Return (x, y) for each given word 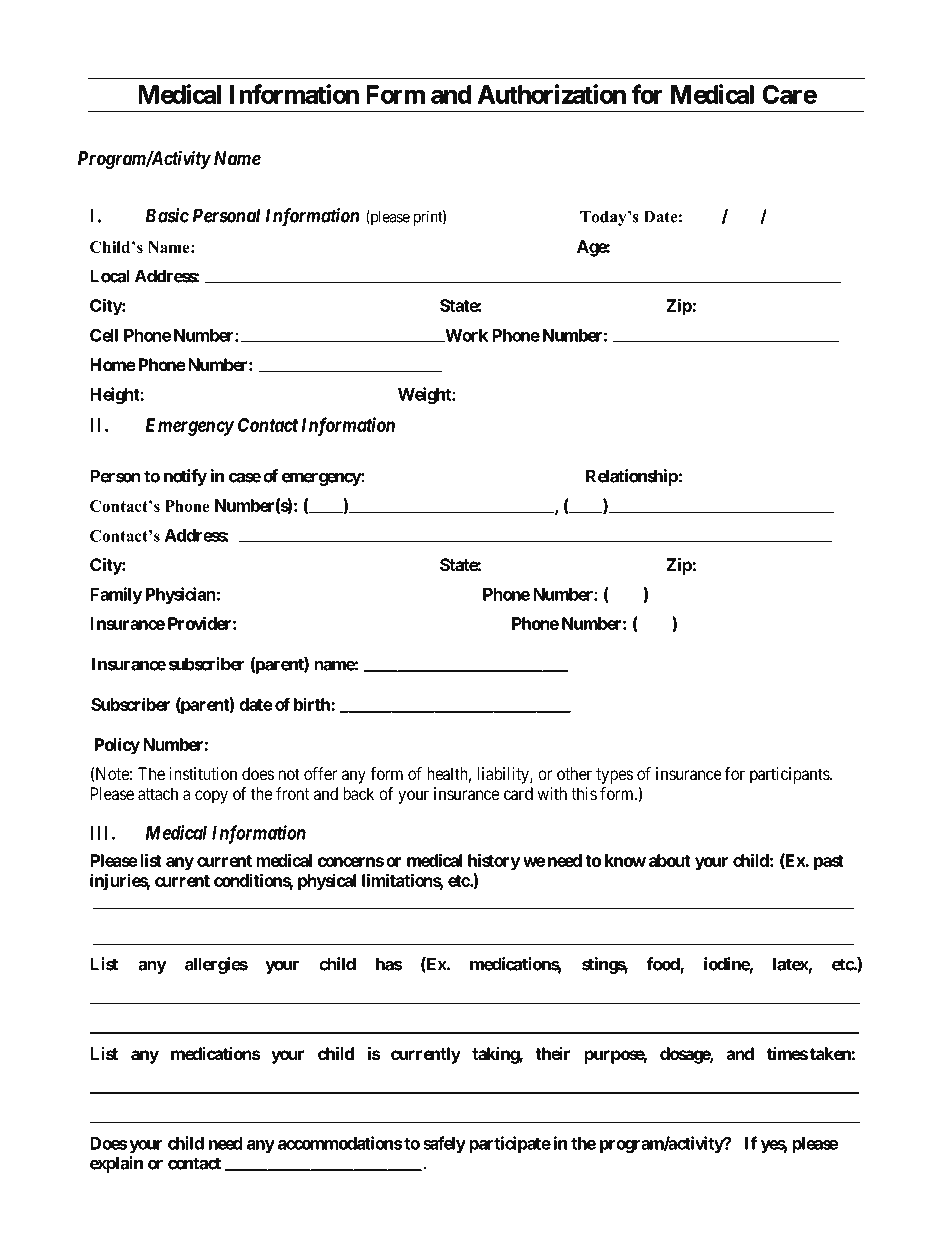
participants (790, 775)
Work (465, 335)
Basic (167, 215)
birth (313, 704)
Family (116, 595)
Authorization (552, 94)
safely (444, 1144)
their (553, 1054)
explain (116, 1164)
